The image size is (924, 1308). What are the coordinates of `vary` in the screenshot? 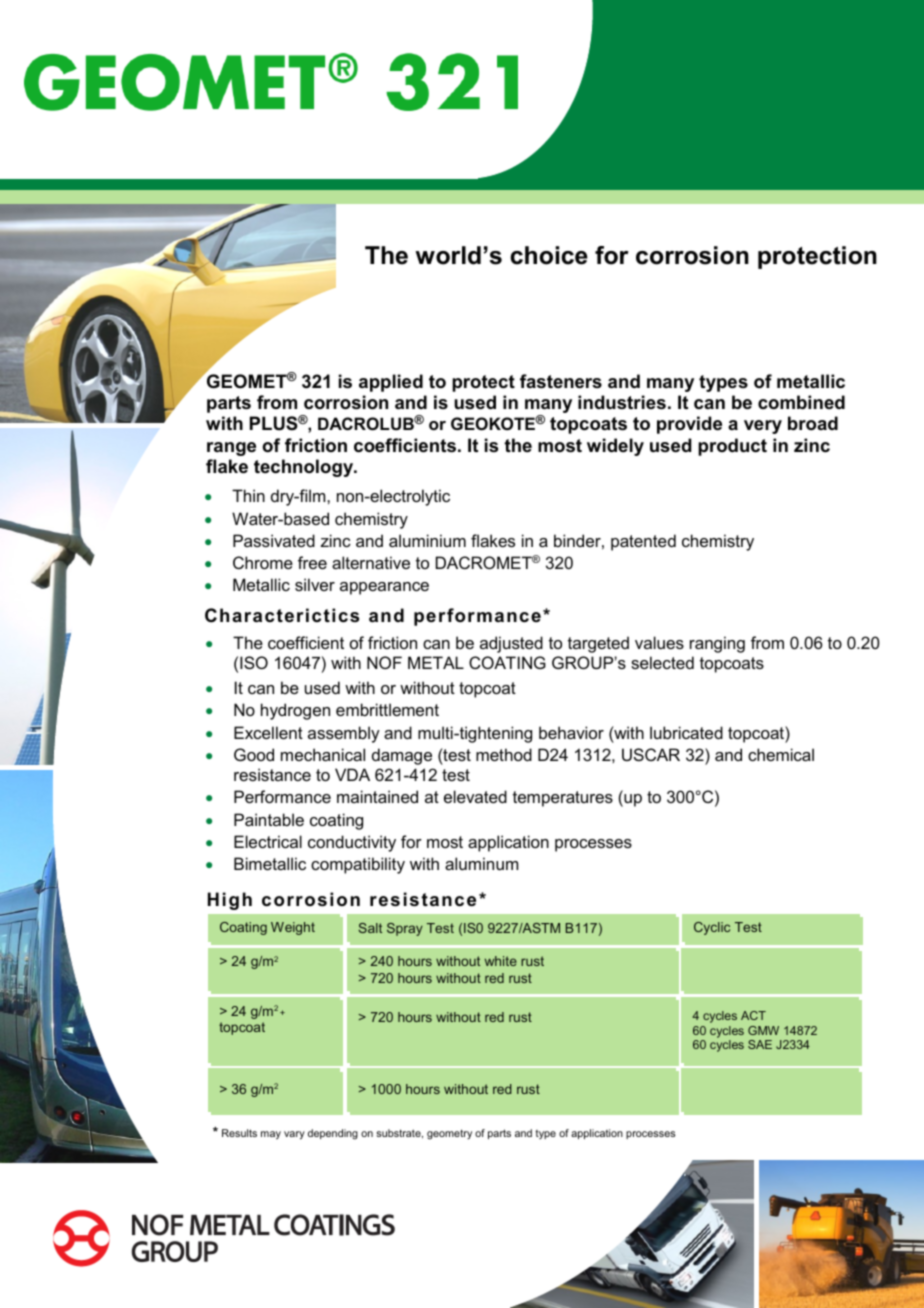 It's located at (294, 1135).
